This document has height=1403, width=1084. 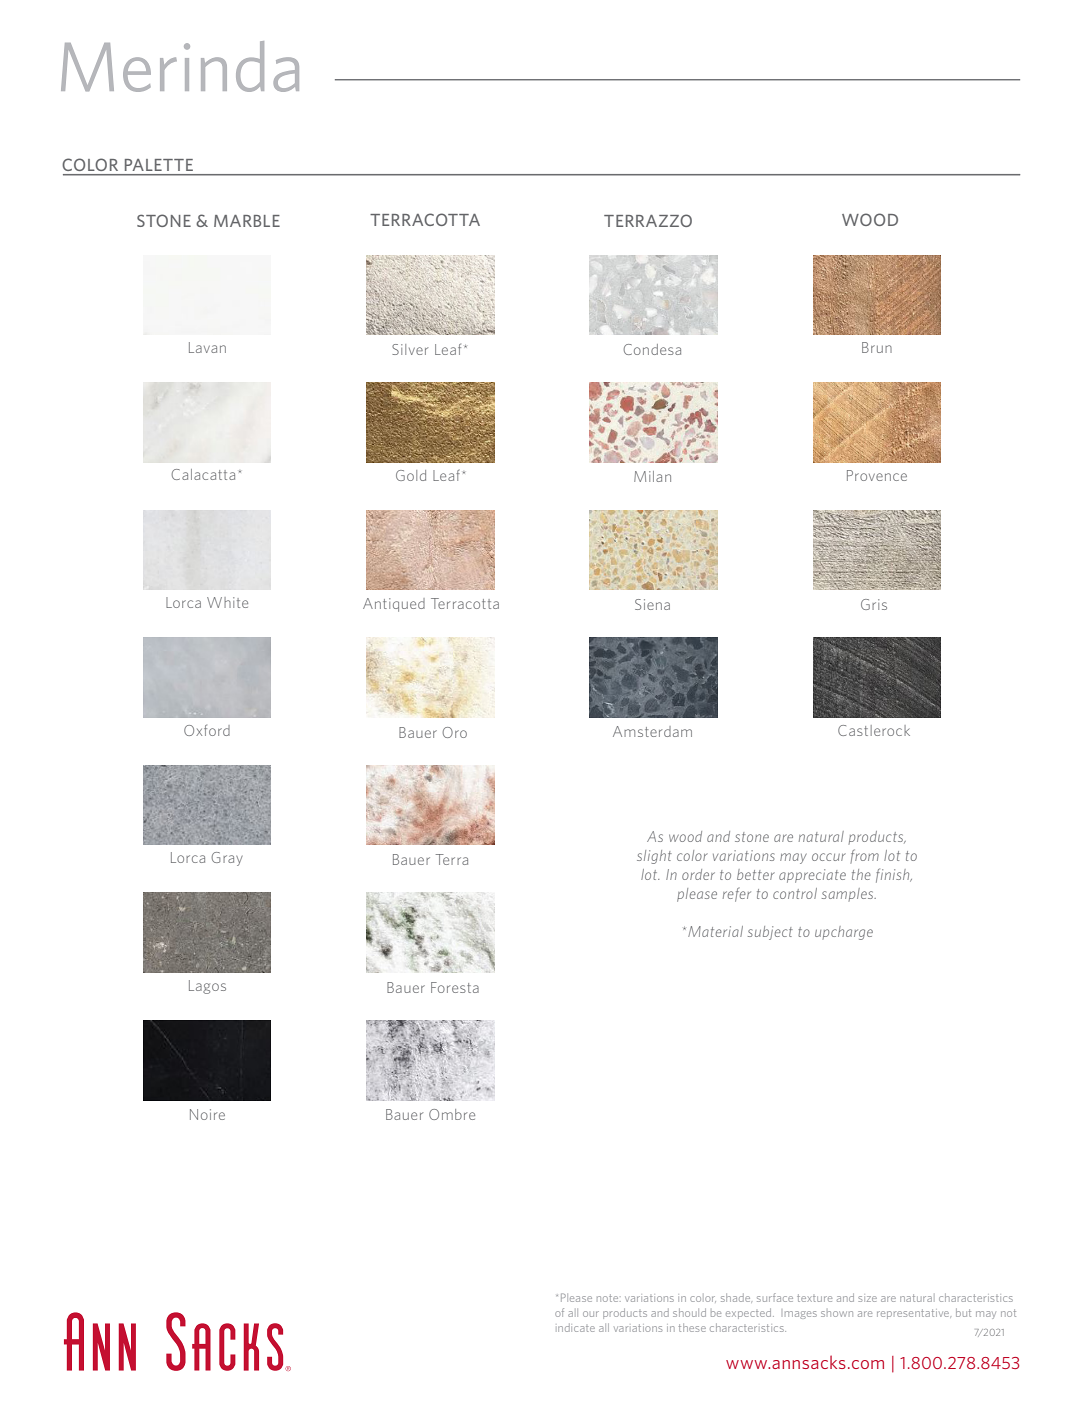 I want to click on PALETTE, so click(x=159, y=165).
